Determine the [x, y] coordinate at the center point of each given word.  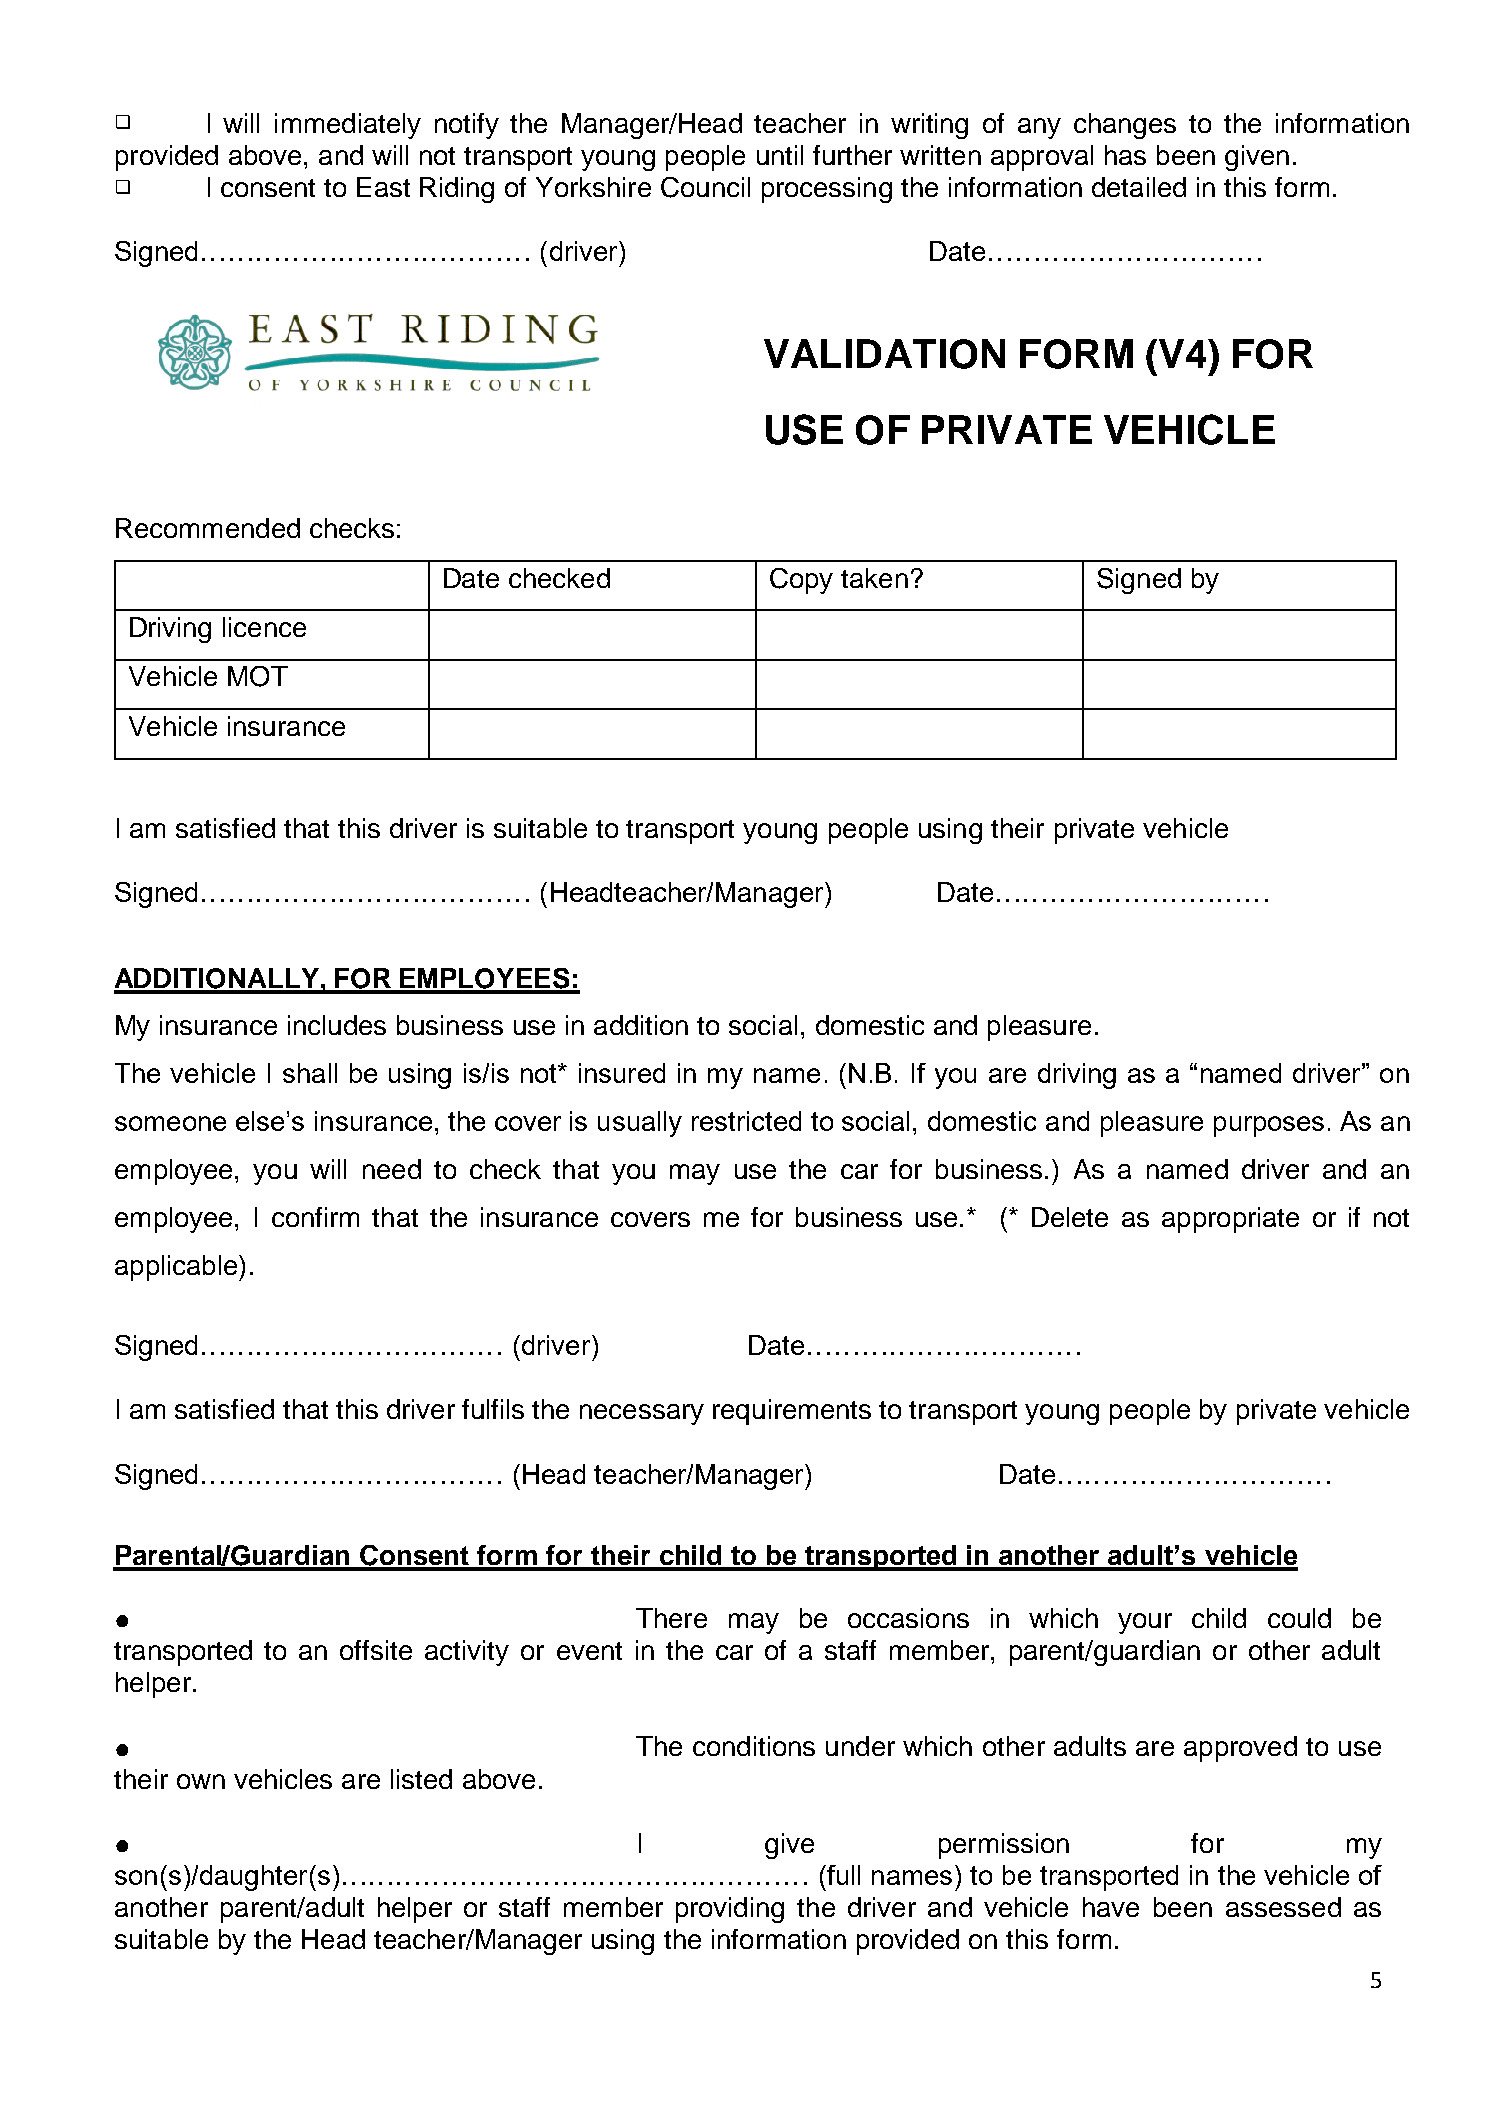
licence [264, 627]
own [201, 1781]
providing [730, 1910]
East [383, 187]
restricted [746, 1121]
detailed [1139, 187]
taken [874, 578]
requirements [792, 1412]
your [1145, 1623]
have [1111, 1907]
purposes [1269, 1126]
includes [337, 1025]
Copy [801, 581]
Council [705, 187]
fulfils [493, 1409]
